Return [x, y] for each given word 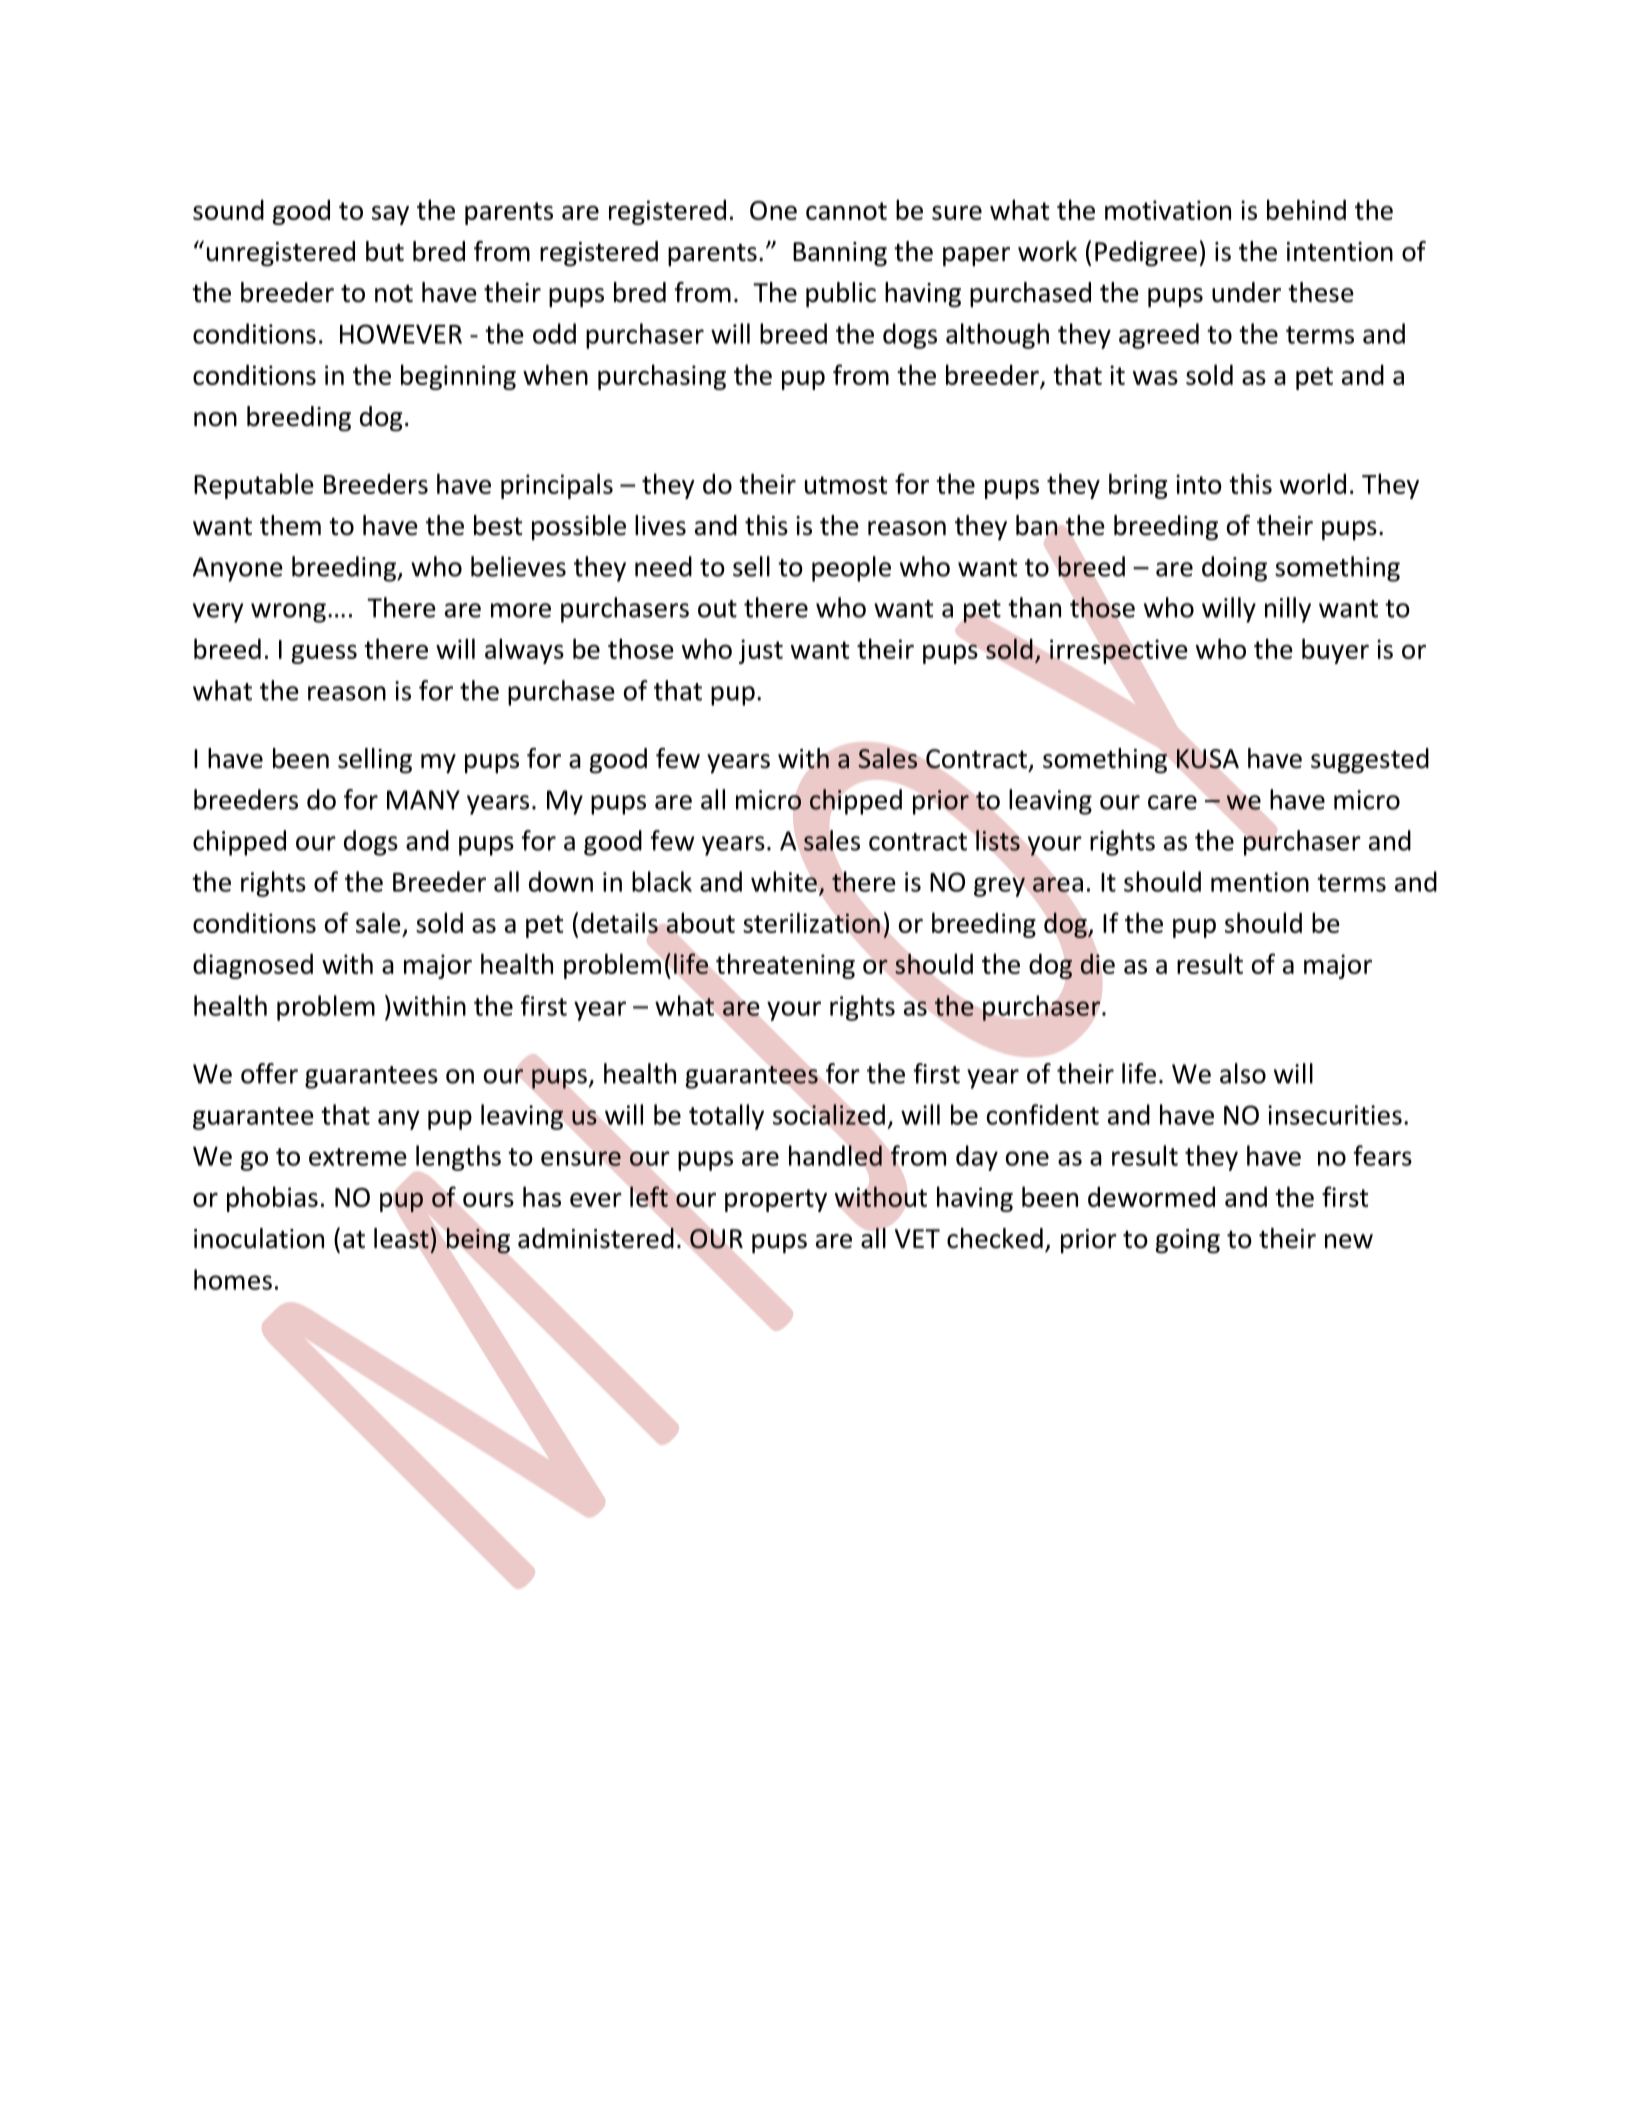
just [761, 651]
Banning [840, 254]
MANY [423, 800]
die [1098, 964]
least [402, 1238]
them [290, 525]
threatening [785, 966]
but [385, 251]
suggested [1370, 761]
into [1199, 484]
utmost [846, 485]
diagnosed [253, 966]
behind [1306, 209]
